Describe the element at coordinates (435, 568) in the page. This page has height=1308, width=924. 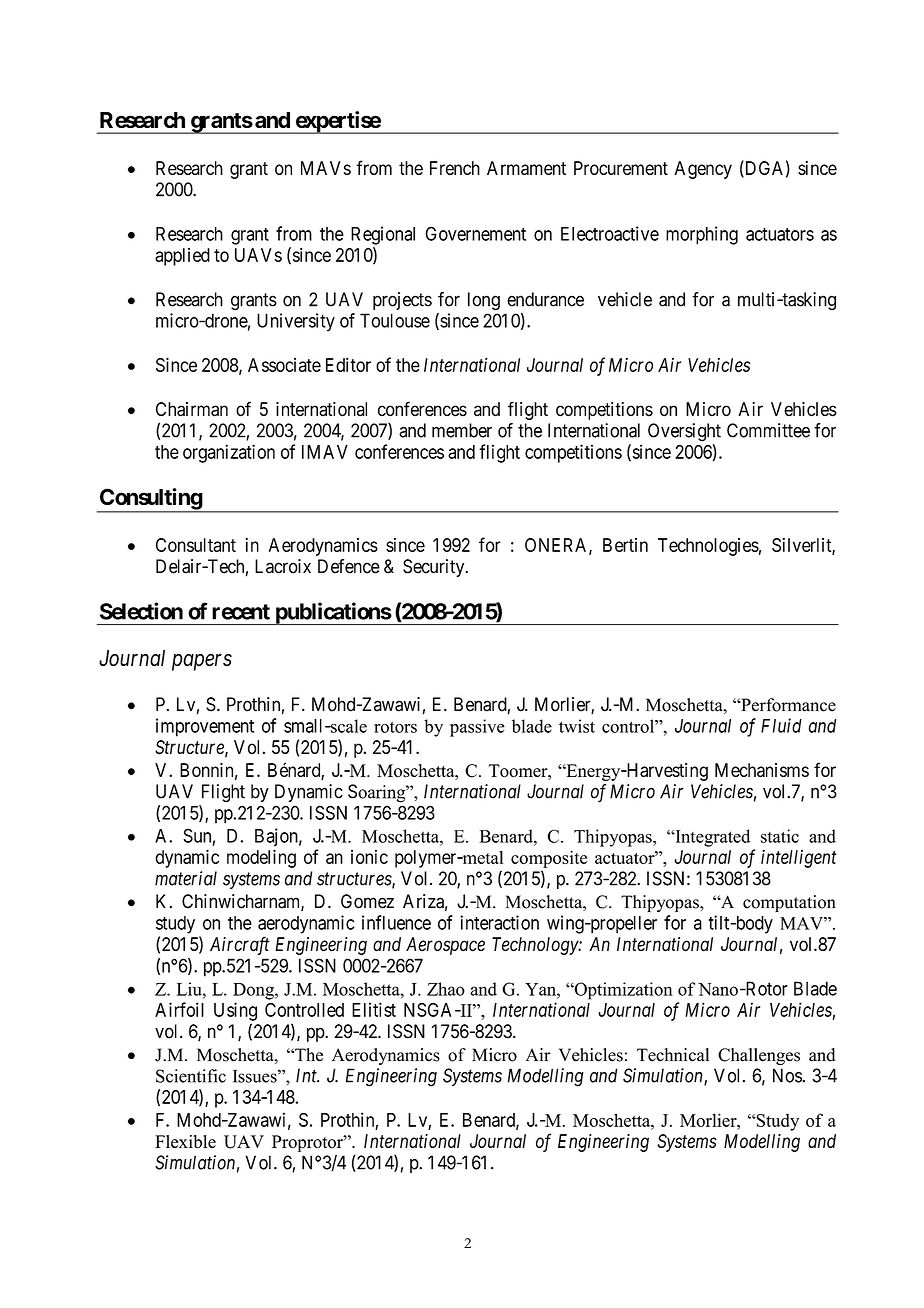
I see `Security` at that location.
